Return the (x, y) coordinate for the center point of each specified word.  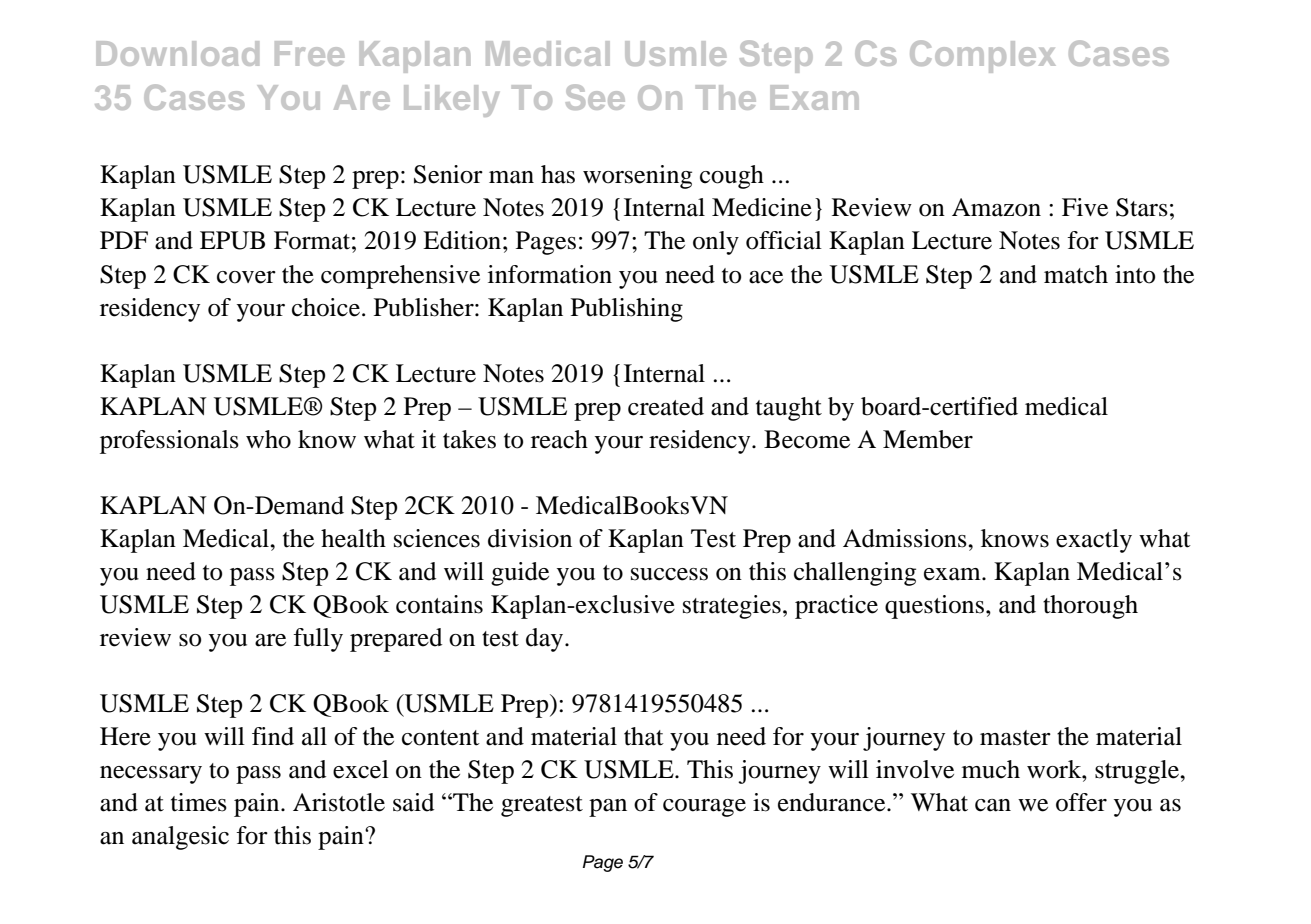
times (199, 802)
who (268, 439)
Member (928, 439)
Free (309, 53)
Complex (983, 56)
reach (559, 439)
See (595, 97)
